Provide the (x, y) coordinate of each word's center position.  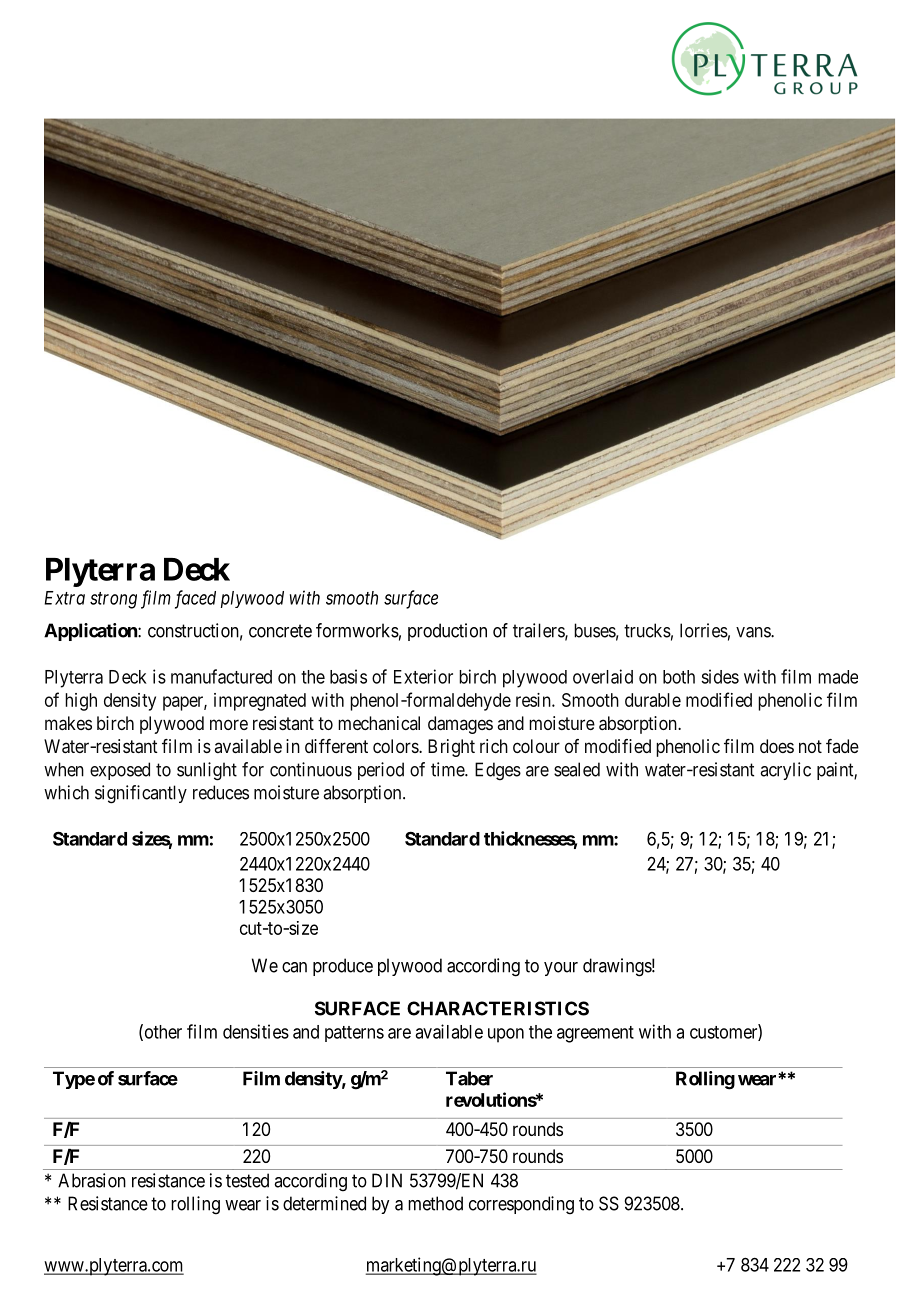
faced (195, 599)
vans (754, 632)
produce (343, 967)
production (447, 632)
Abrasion (92, 1180)
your (561, 969)
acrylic (785, 771)
